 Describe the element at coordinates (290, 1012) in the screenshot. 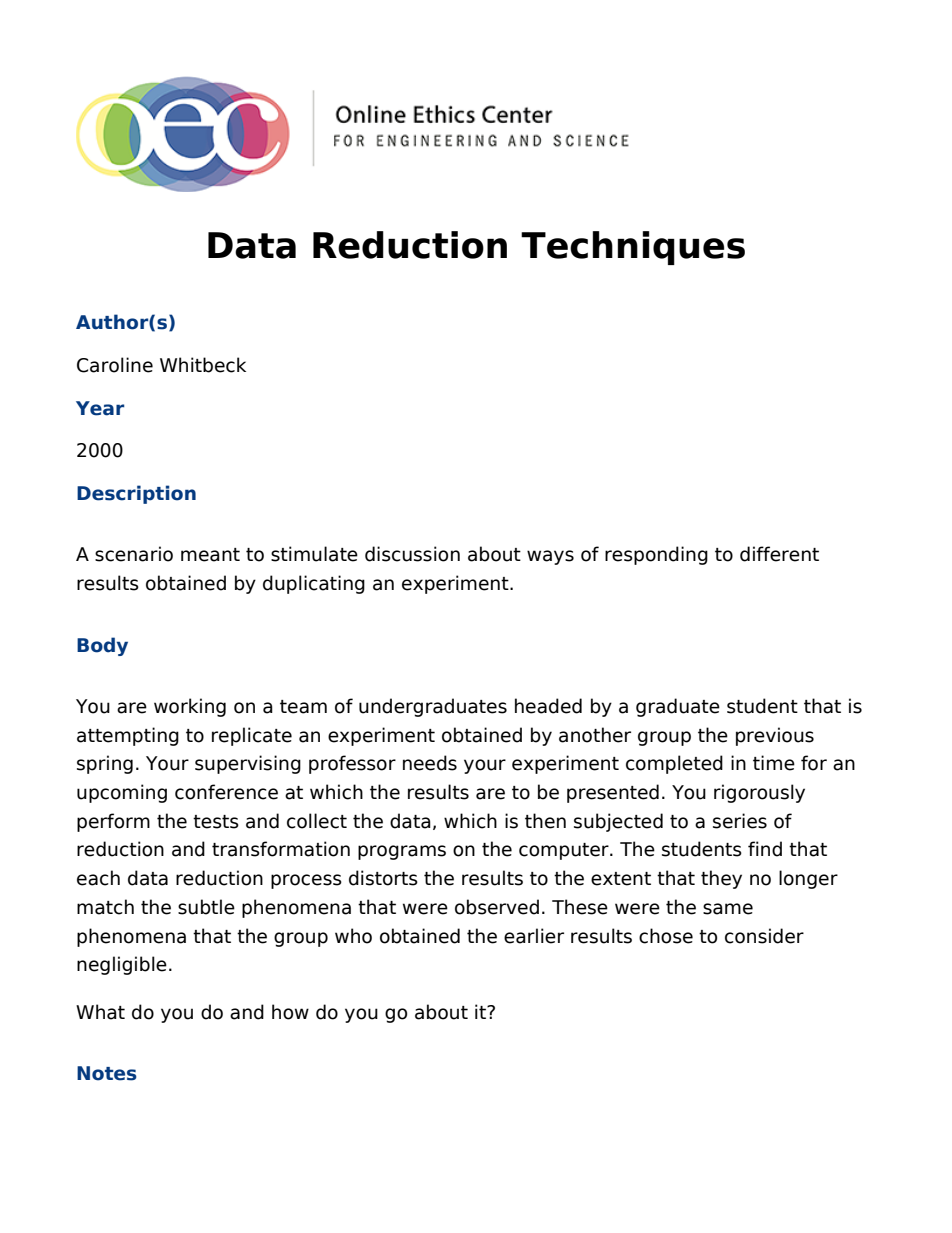

I see `how` at that location.
